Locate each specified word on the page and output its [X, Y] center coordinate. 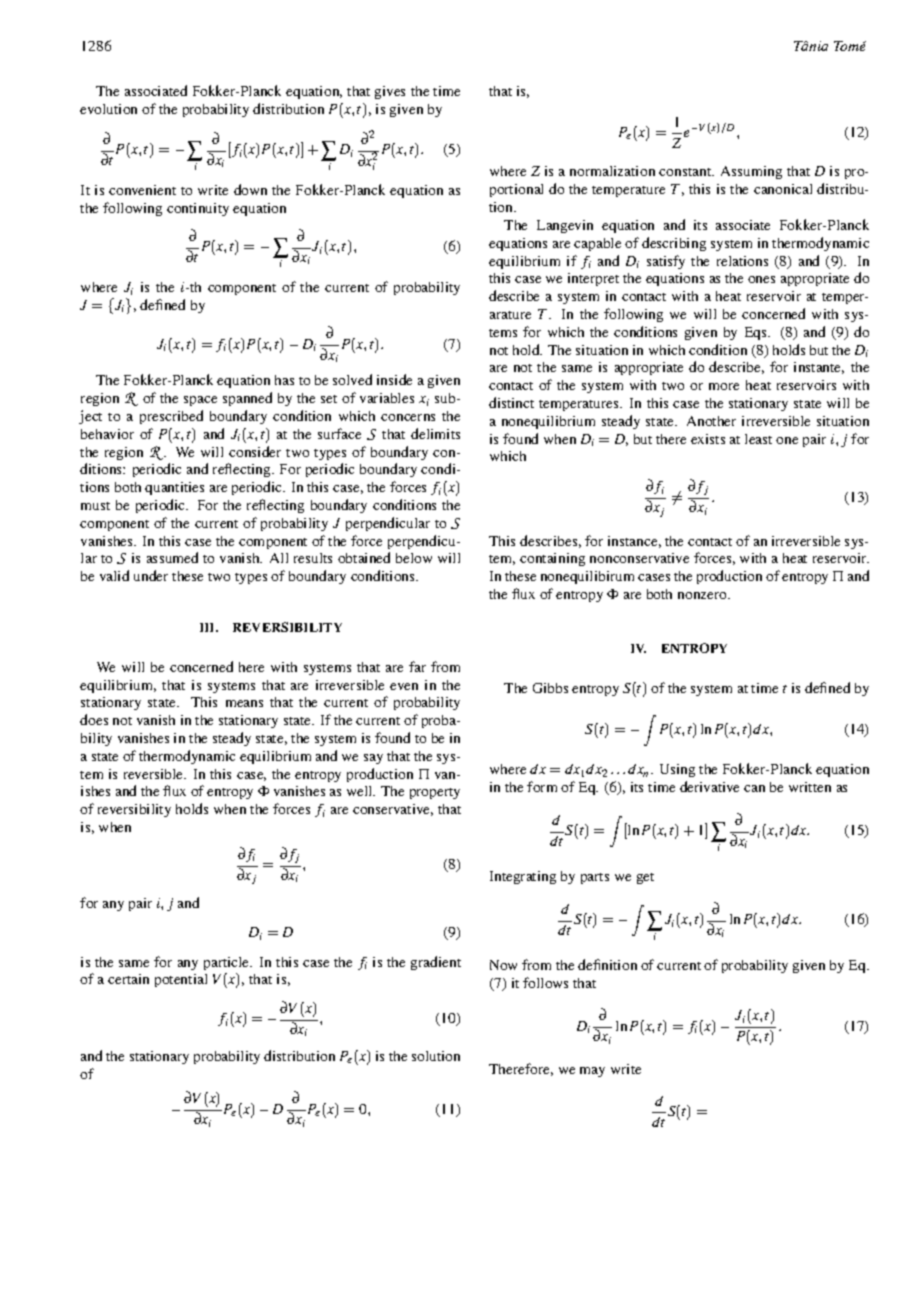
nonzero [703, 595]
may [592, 1072]
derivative [709, 786]
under [151, 575]
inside [394, 379]
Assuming [751, 172]
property [435, 793]
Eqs [757, 333]
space [200, 401]
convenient [142, 190]
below [414, 558]
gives [390, 92]
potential [181, 980]
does [94, 719]
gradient [436, 963]
